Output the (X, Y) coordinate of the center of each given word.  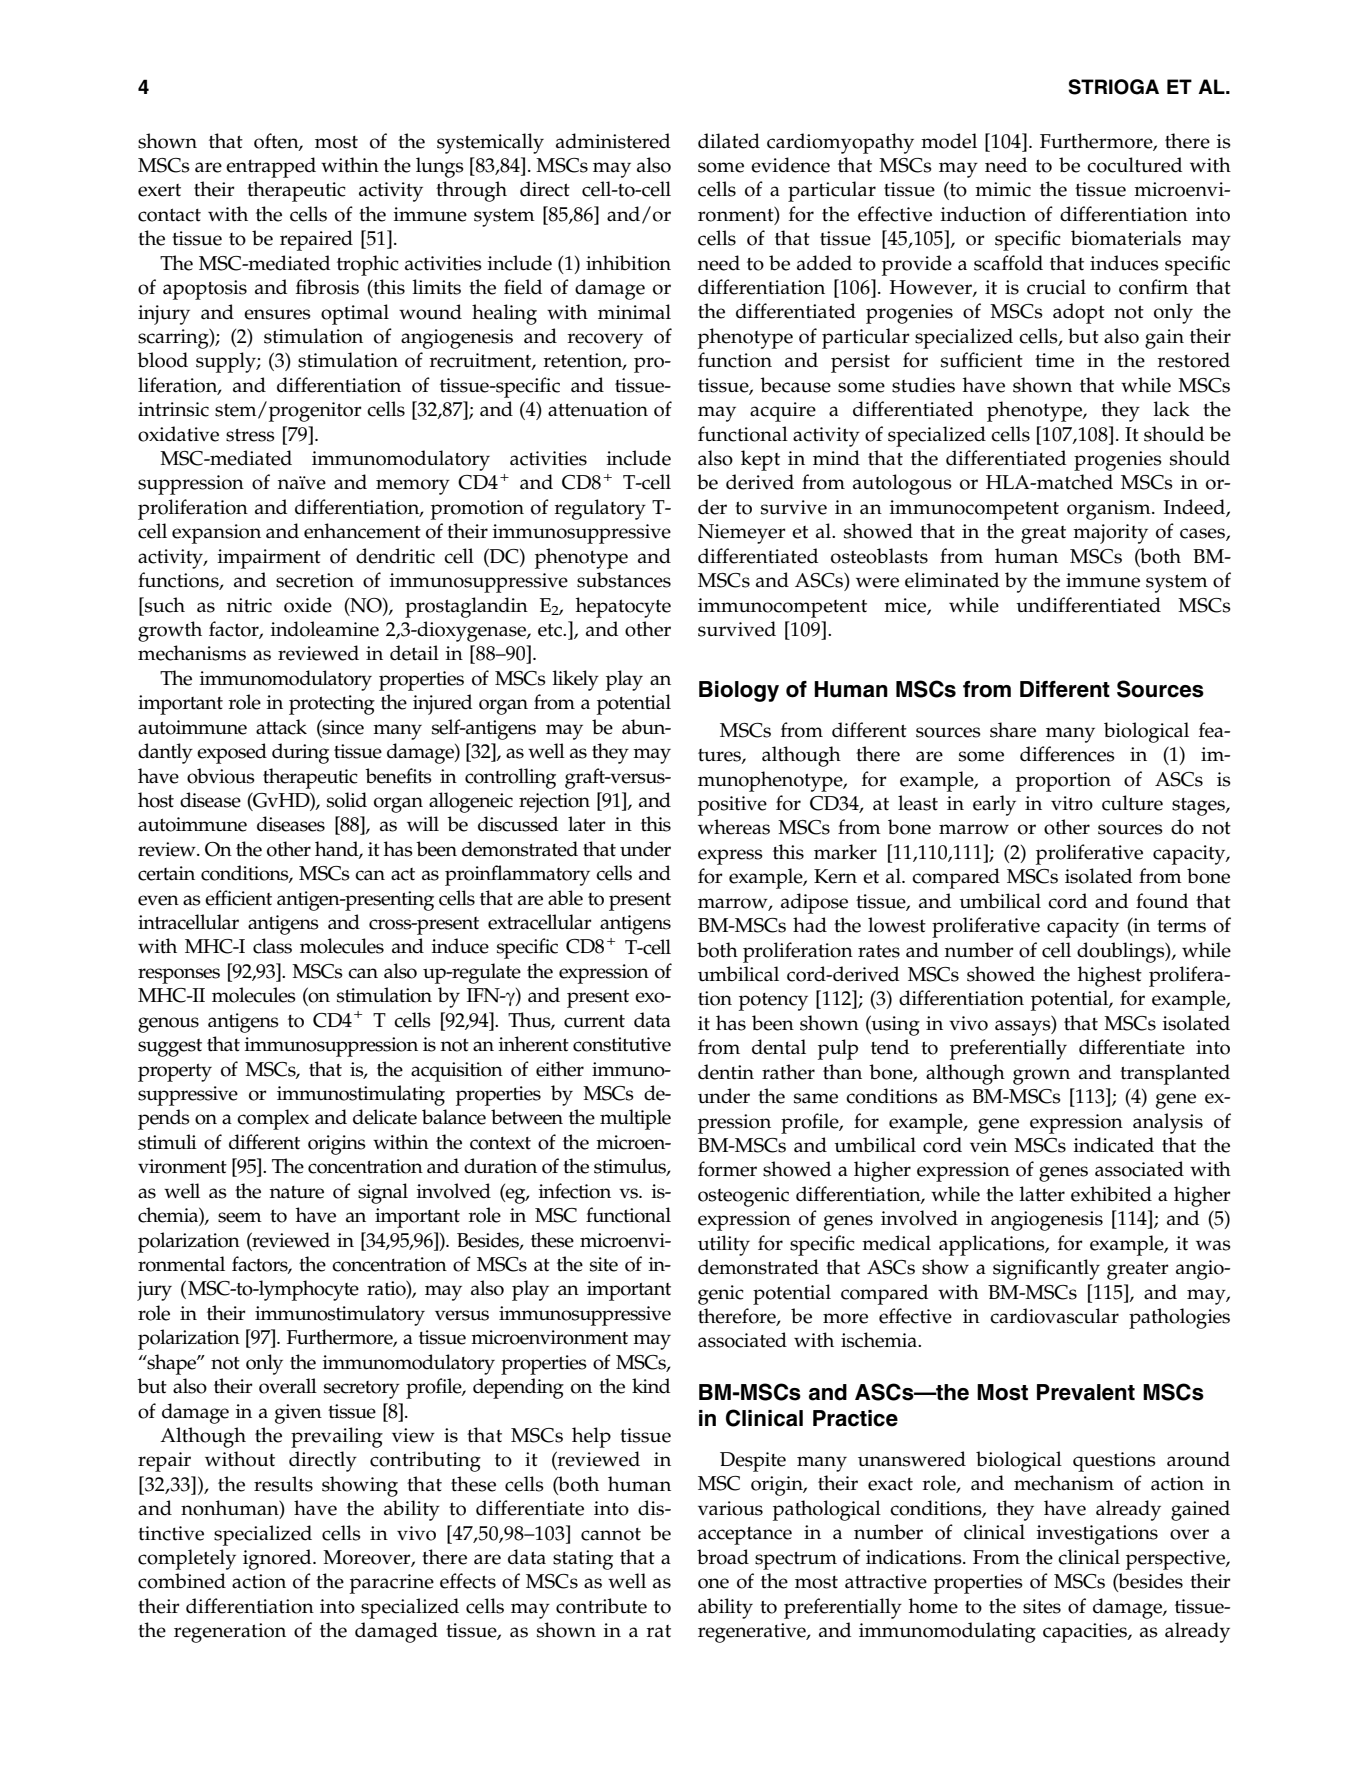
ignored (278, 1559)
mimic (1003, 189)
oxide (308, 605)
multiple (635, 1119)
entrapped (271, 167)
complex (273, 1119)
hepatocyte (623, 607)
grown (1041, 1077)
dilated (729, 141)
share (1013, 730)
